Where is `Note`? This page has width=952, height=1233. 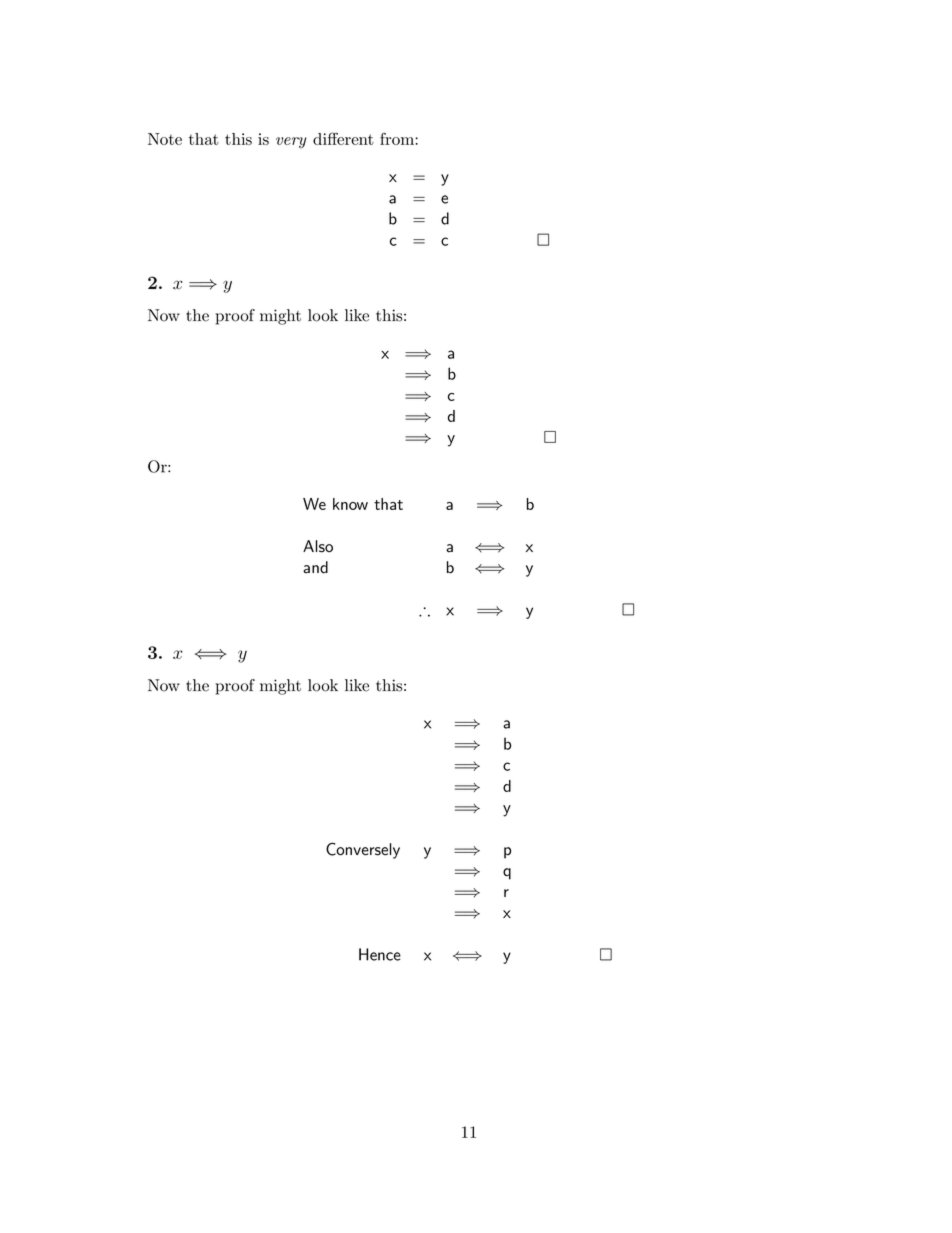 Note is located at coordinates (165, 139).
